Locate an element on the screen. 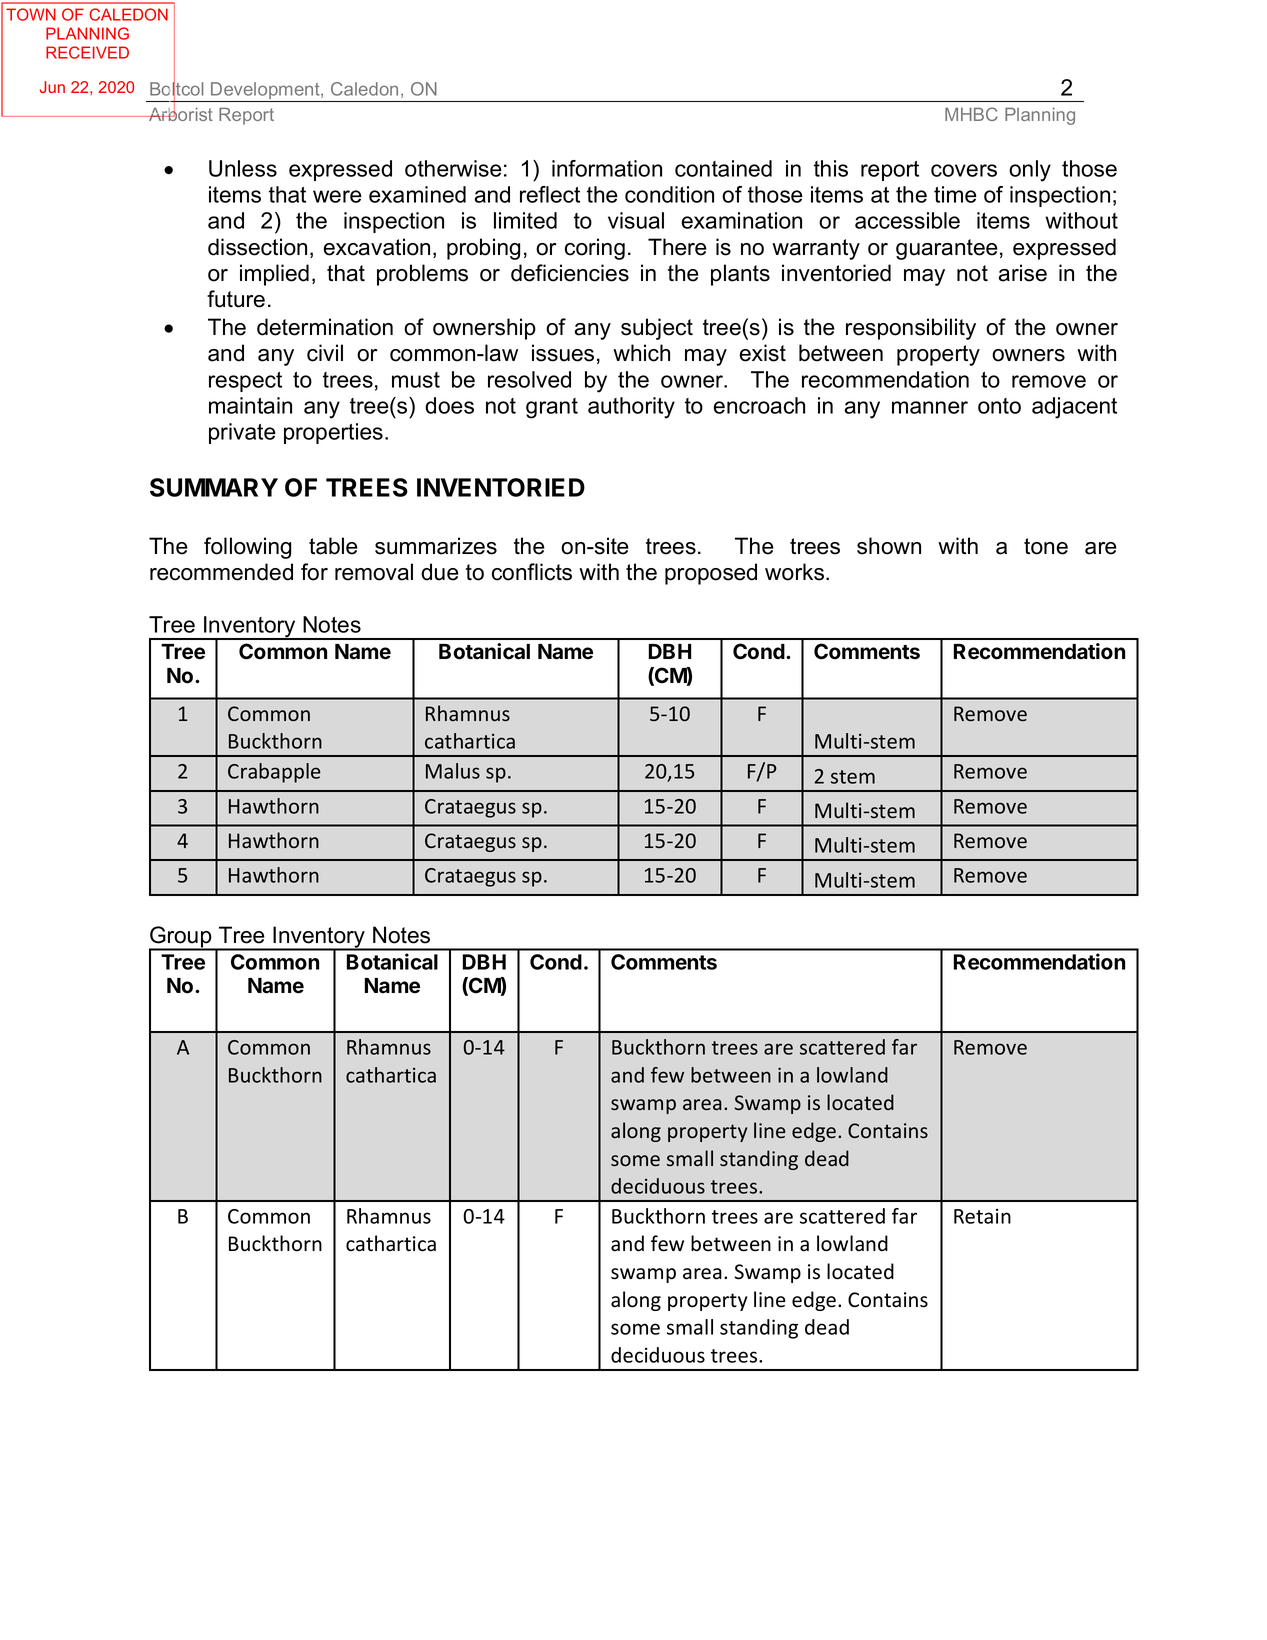 This screenshot has width=1267, height=1640. Malus is located at coordinates (453, 771).
